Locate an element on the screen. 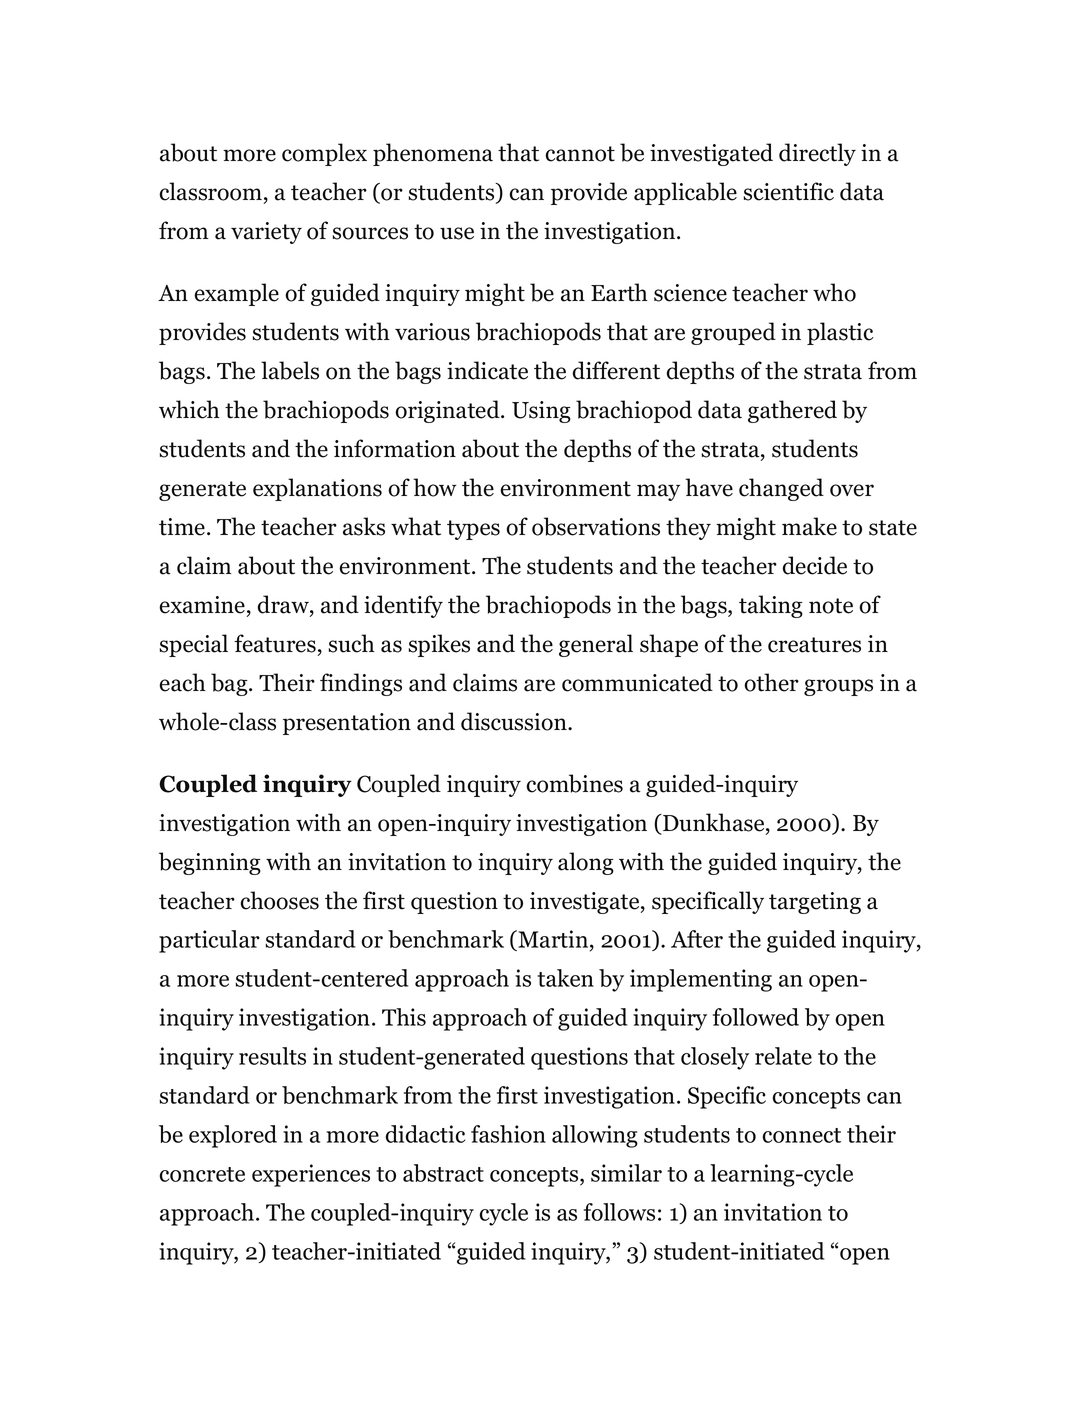  scientific is located at coordinates (789, 191).
